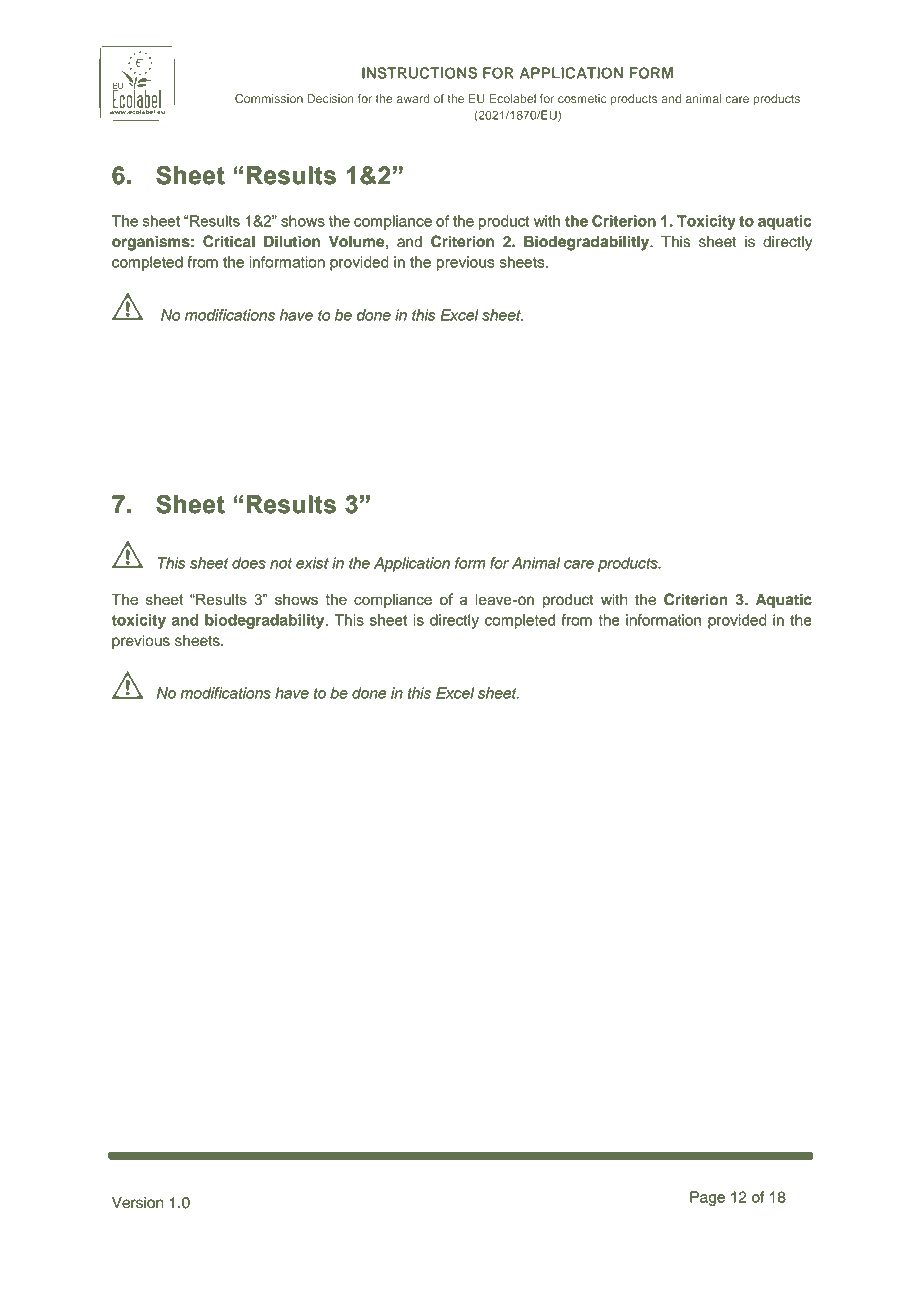 Image resolution: width=924 pixels, height=1308 pixels. Describe the element at coordinates (281, 563) in the screenshot. I see `not` at that location.
